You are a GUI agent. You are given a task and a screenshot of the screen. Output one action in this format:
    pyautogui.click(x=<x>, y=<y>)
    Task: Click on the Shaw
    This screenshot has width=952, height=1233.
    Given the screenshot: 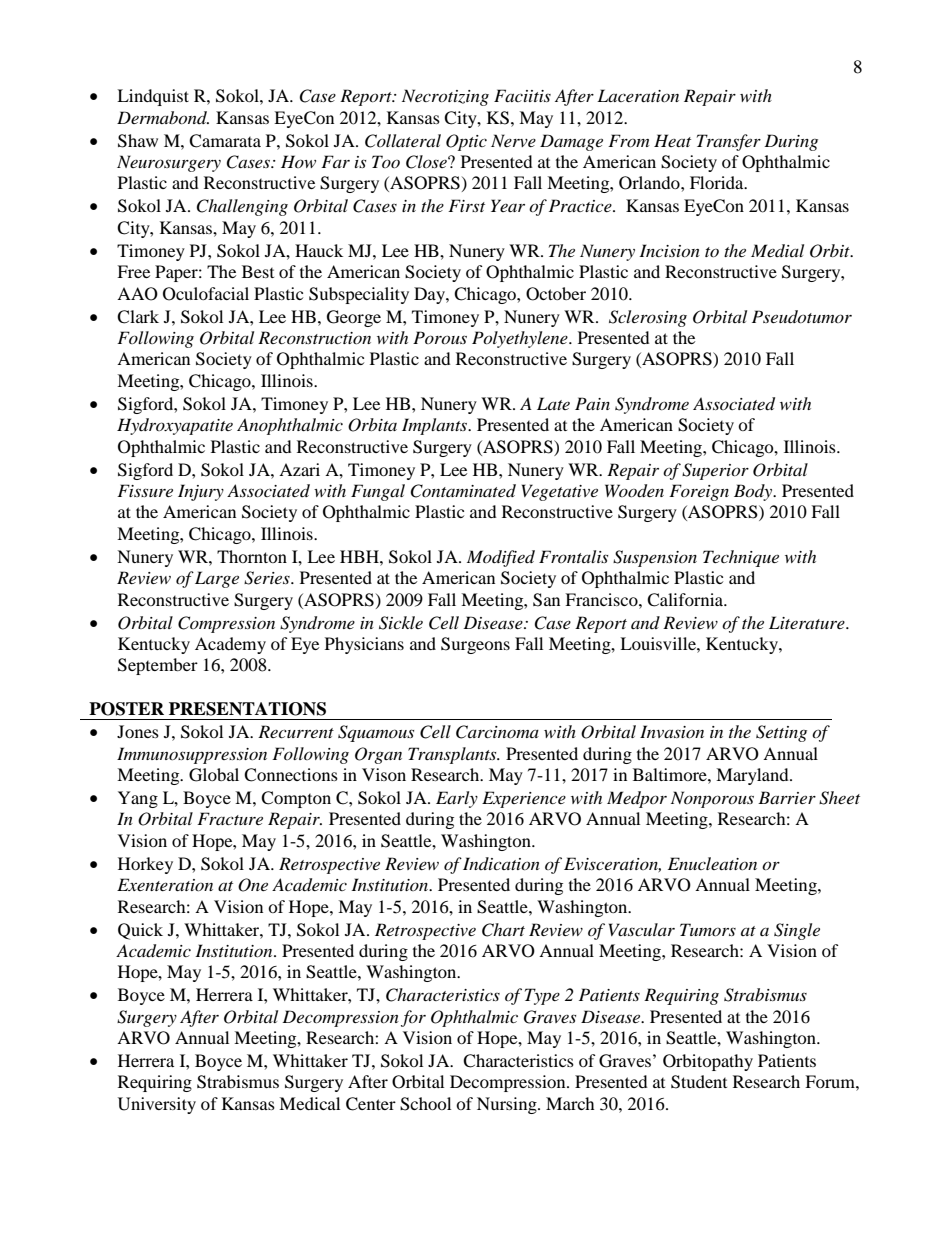 What is the action you would take?
    pyautogui.click(x=138, y=141)
